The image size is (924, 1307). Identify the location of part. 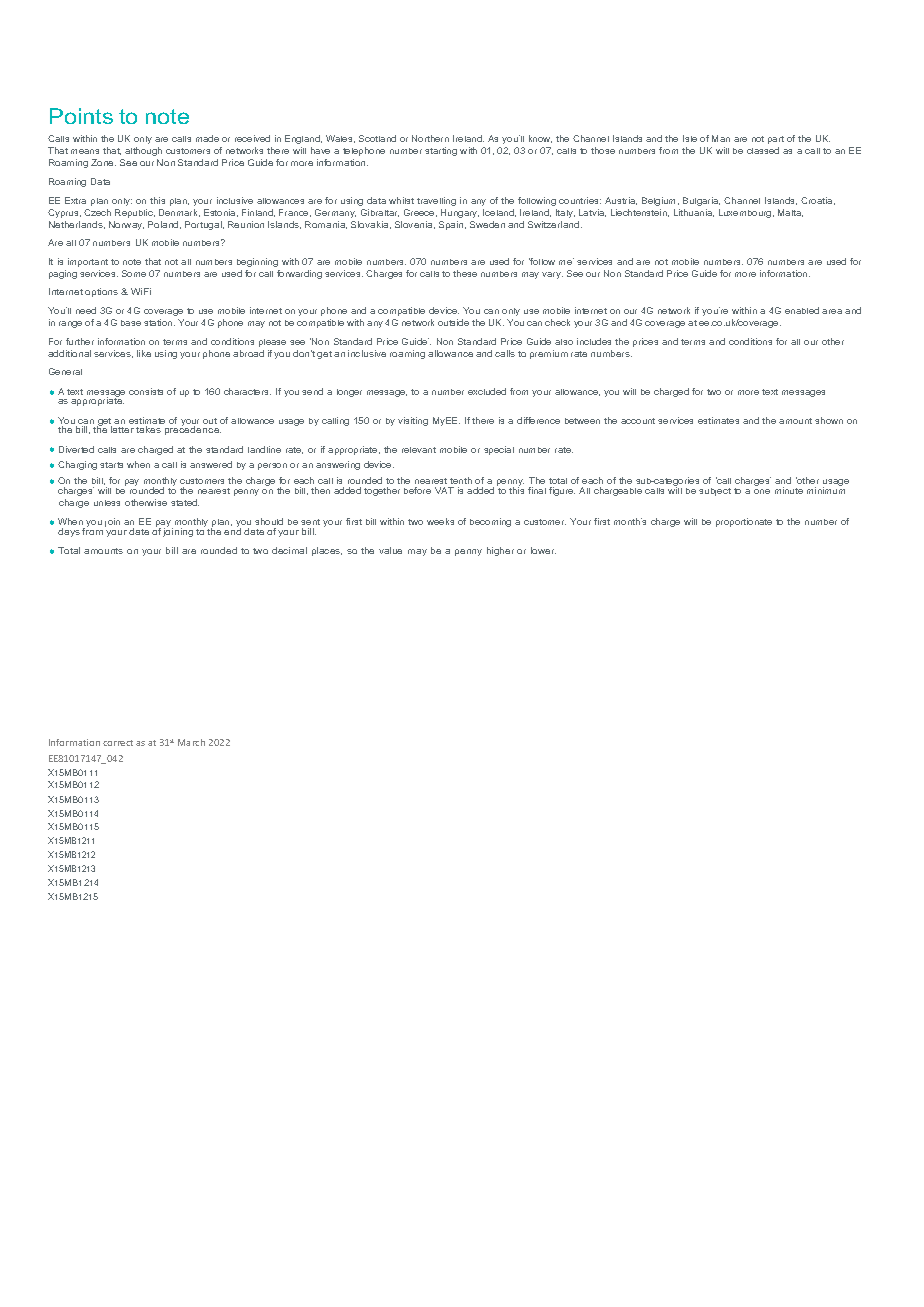
(776, 140).
